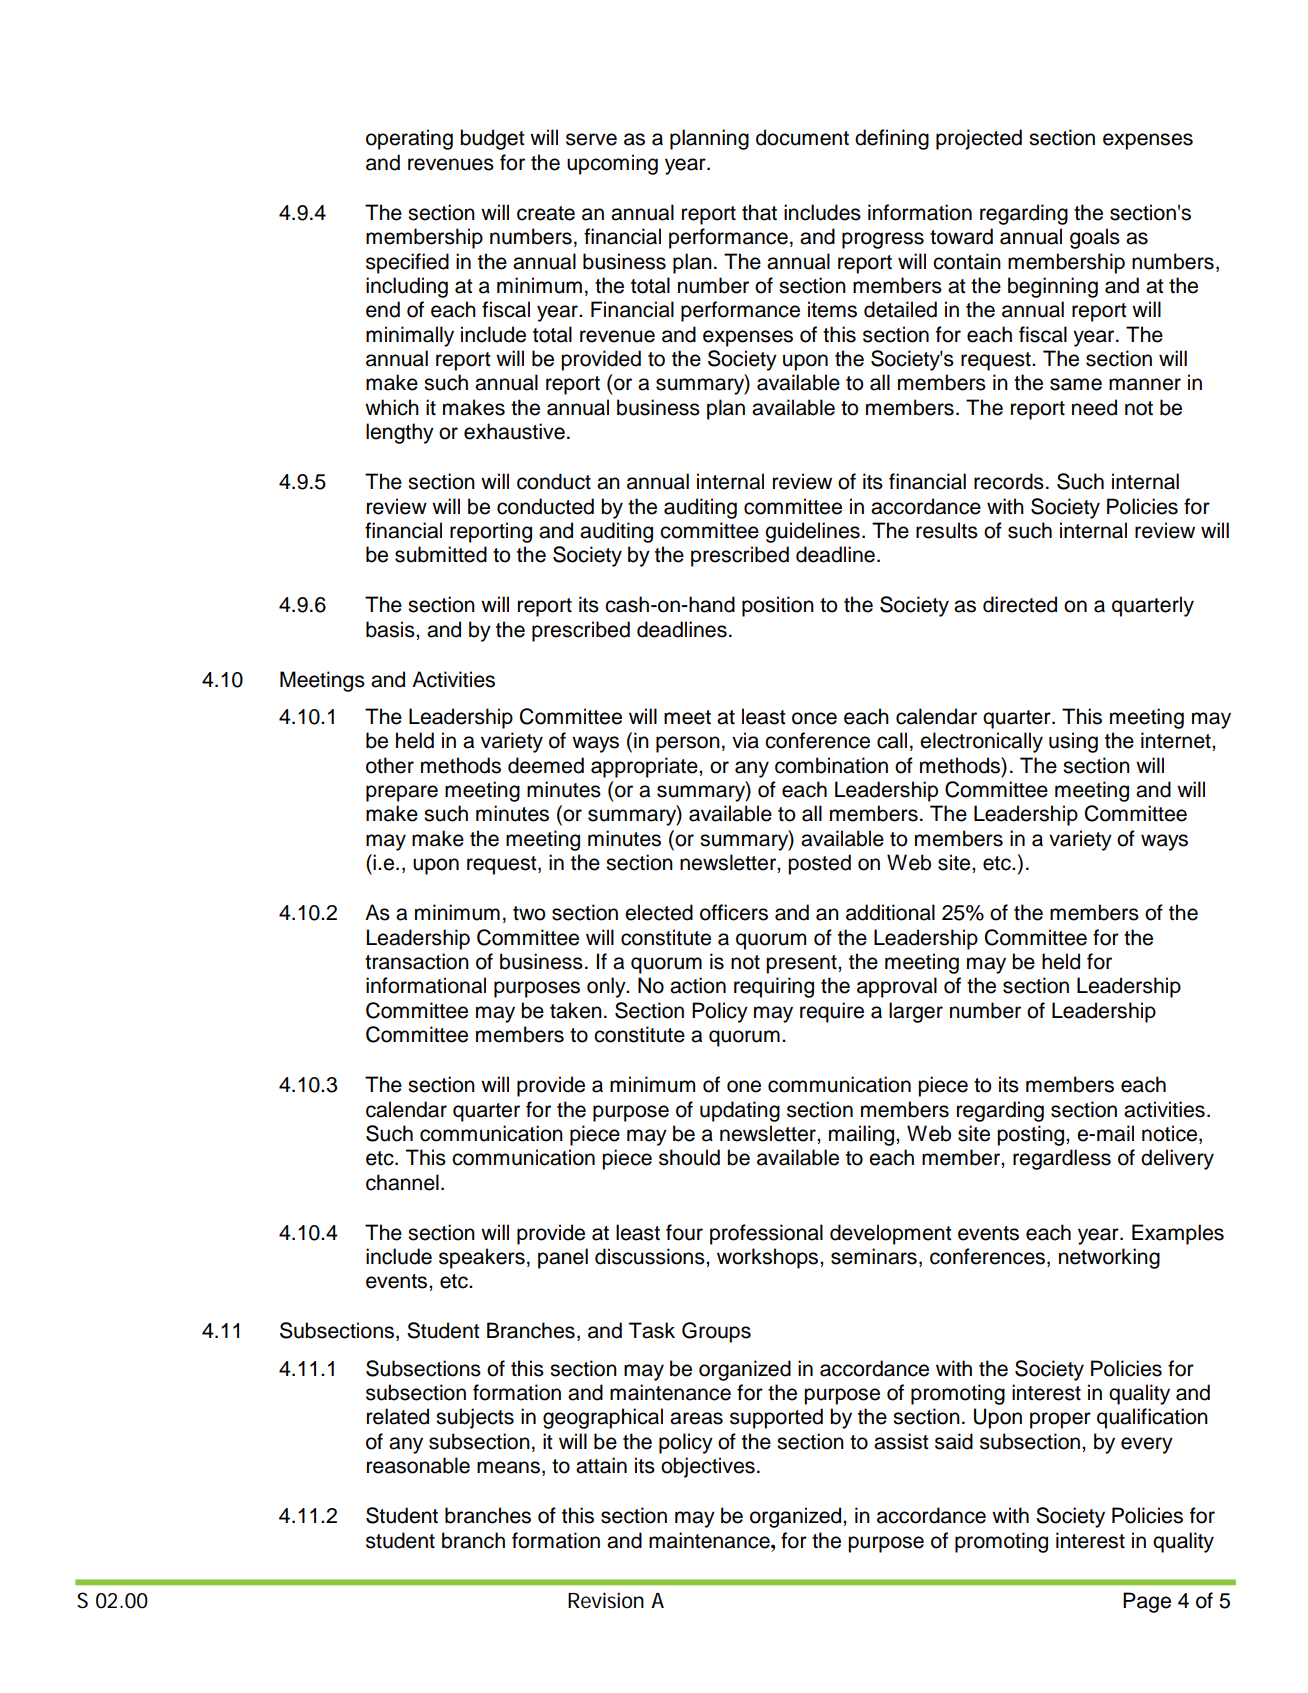 The image size is (1308, 1693). I want to click on budget, so click(492, 139).
